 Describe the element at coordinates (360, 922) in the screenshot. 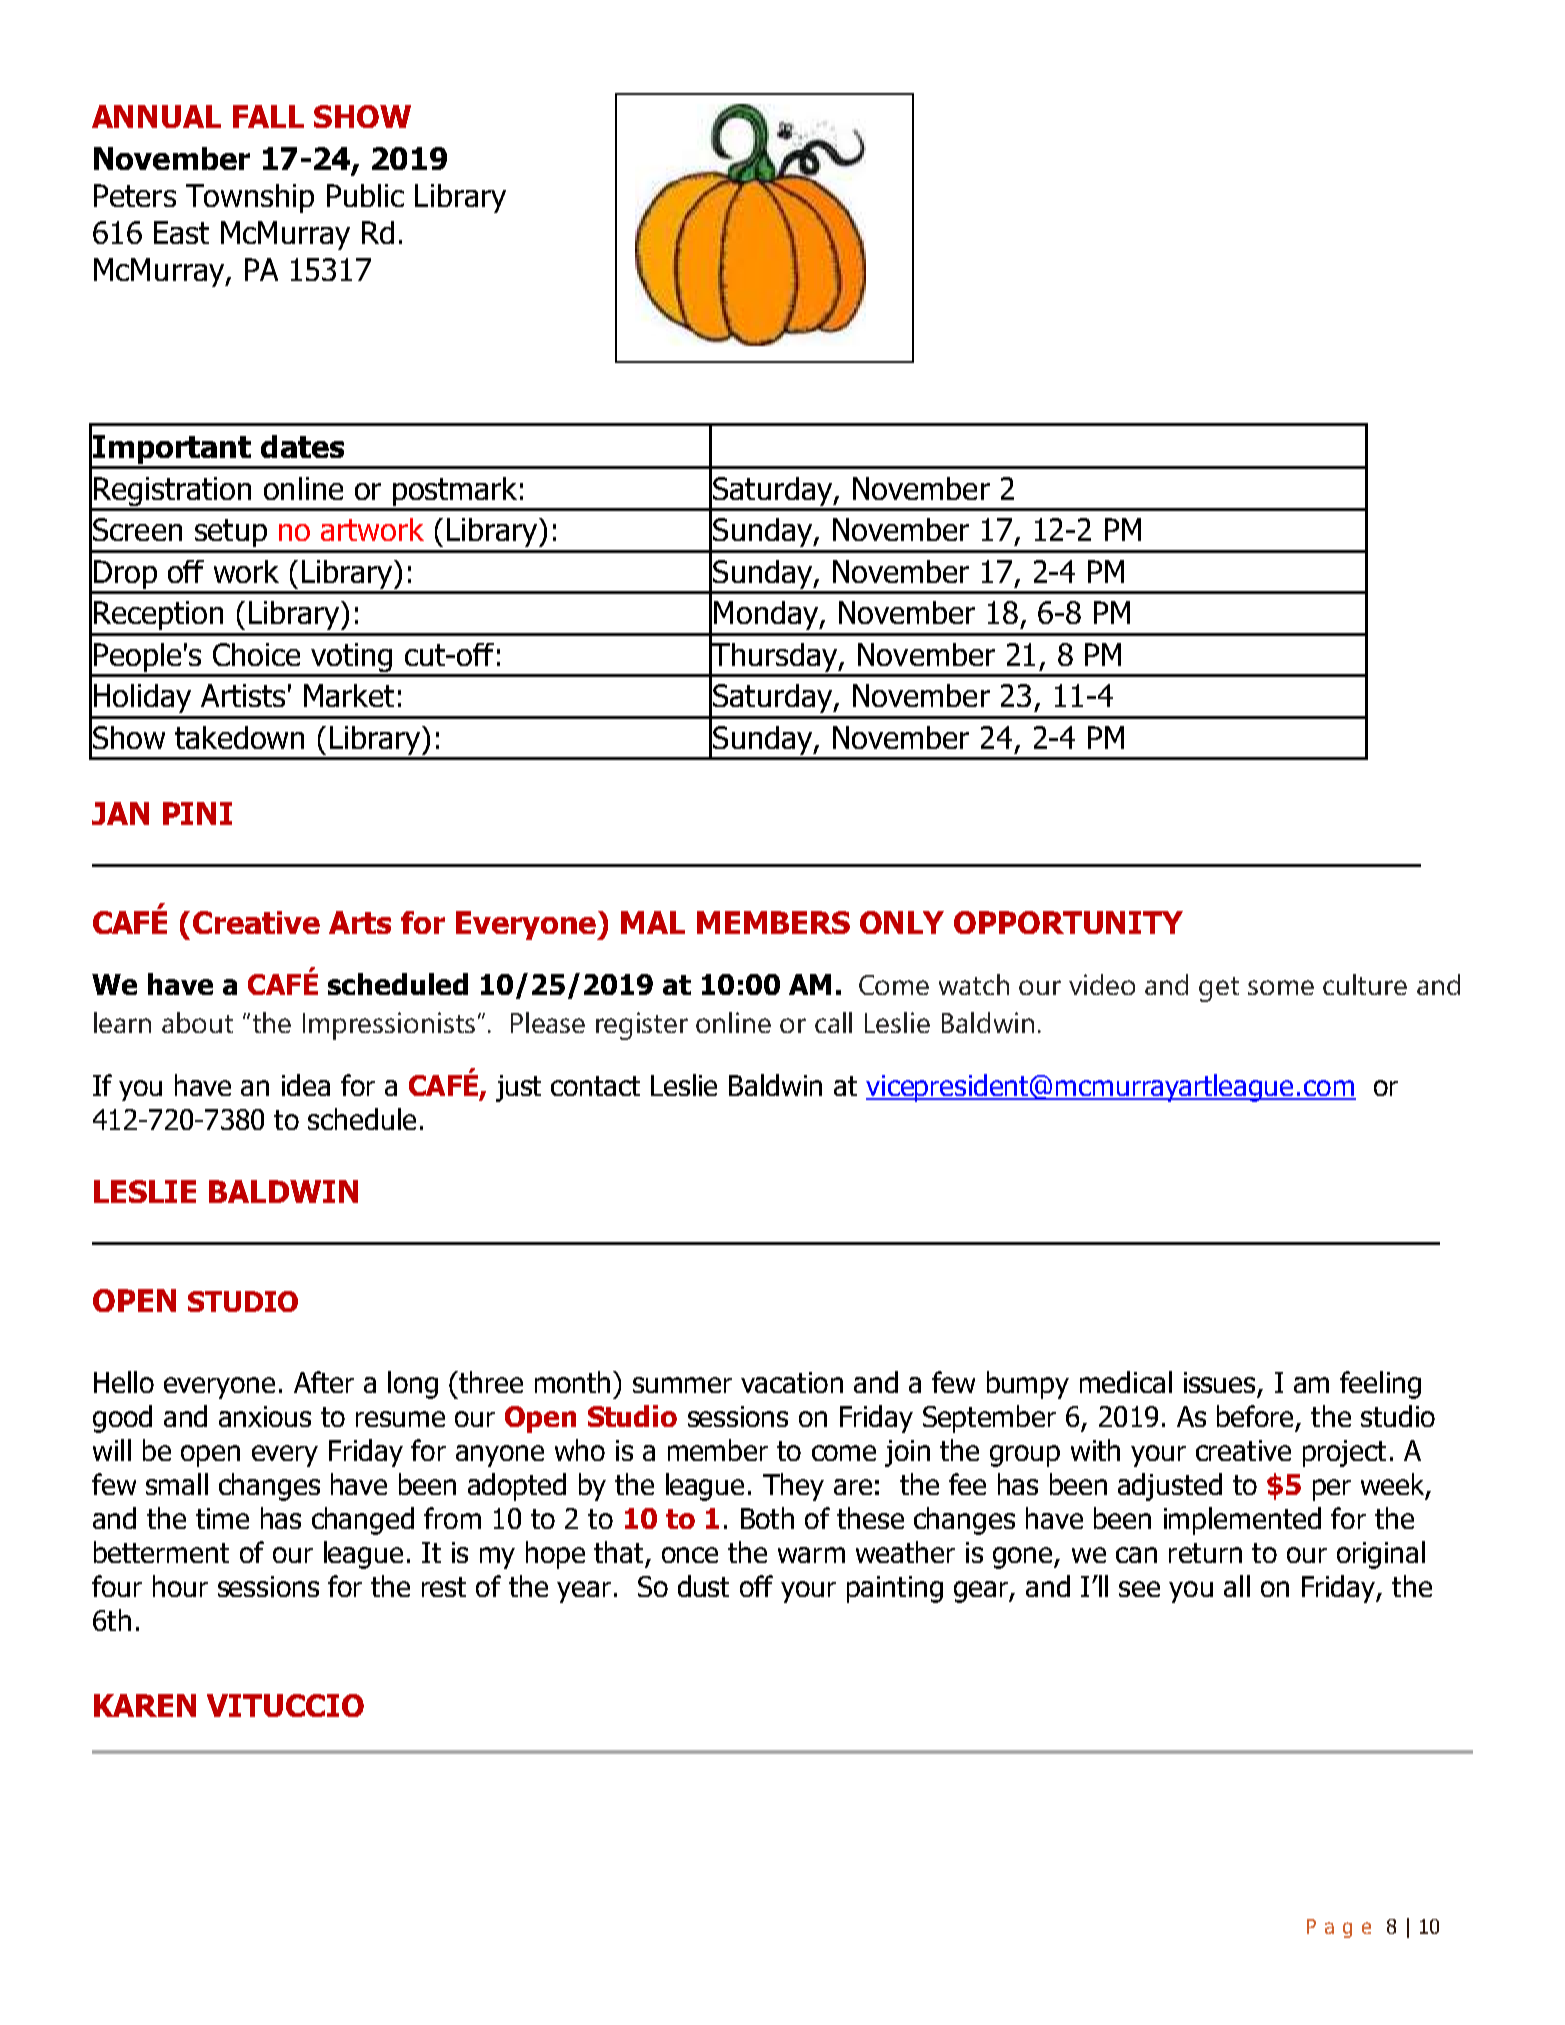

I see `Arts` at that location.
